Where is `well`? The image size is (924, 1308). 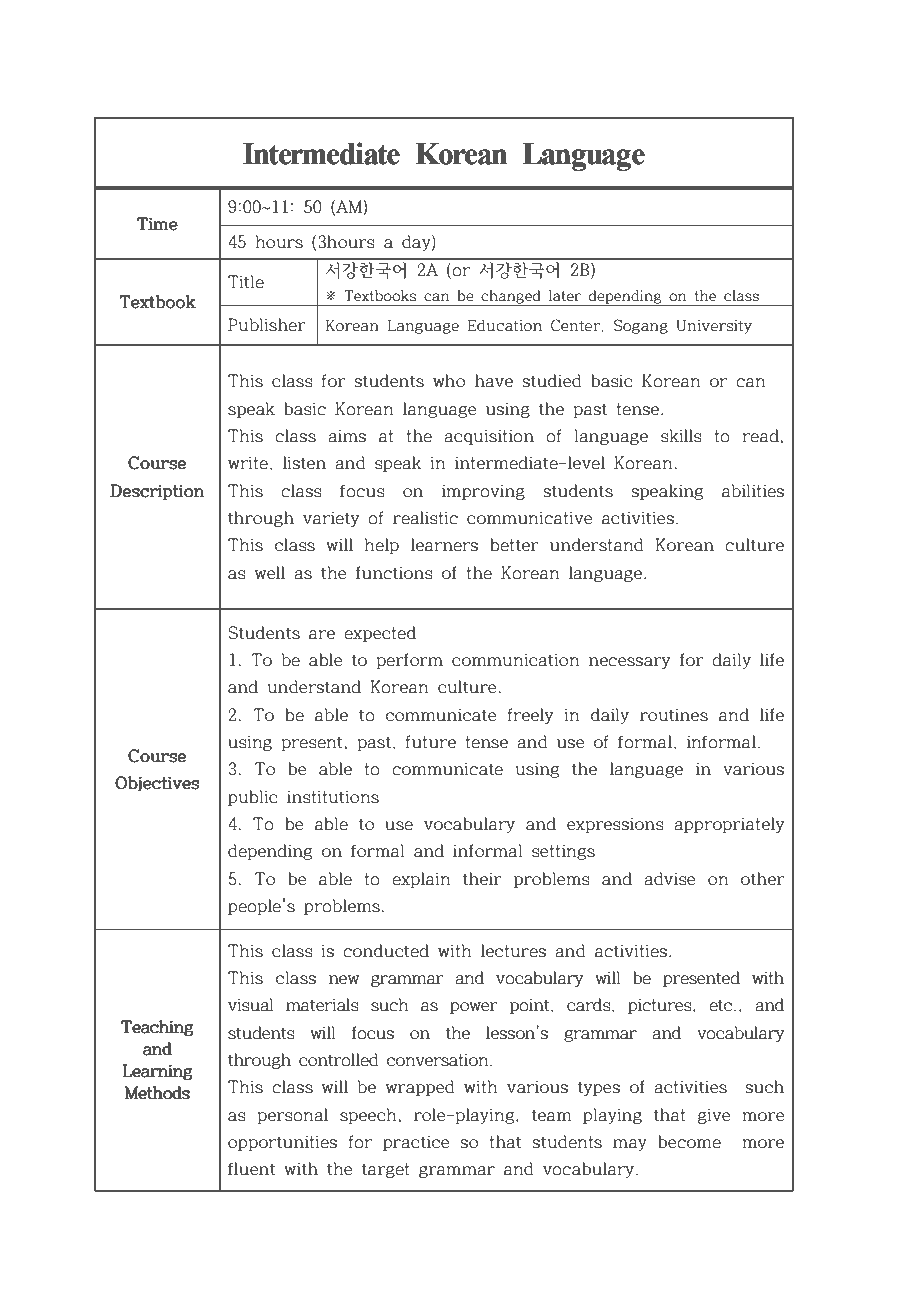
well is located at coordinates (269, 573).
